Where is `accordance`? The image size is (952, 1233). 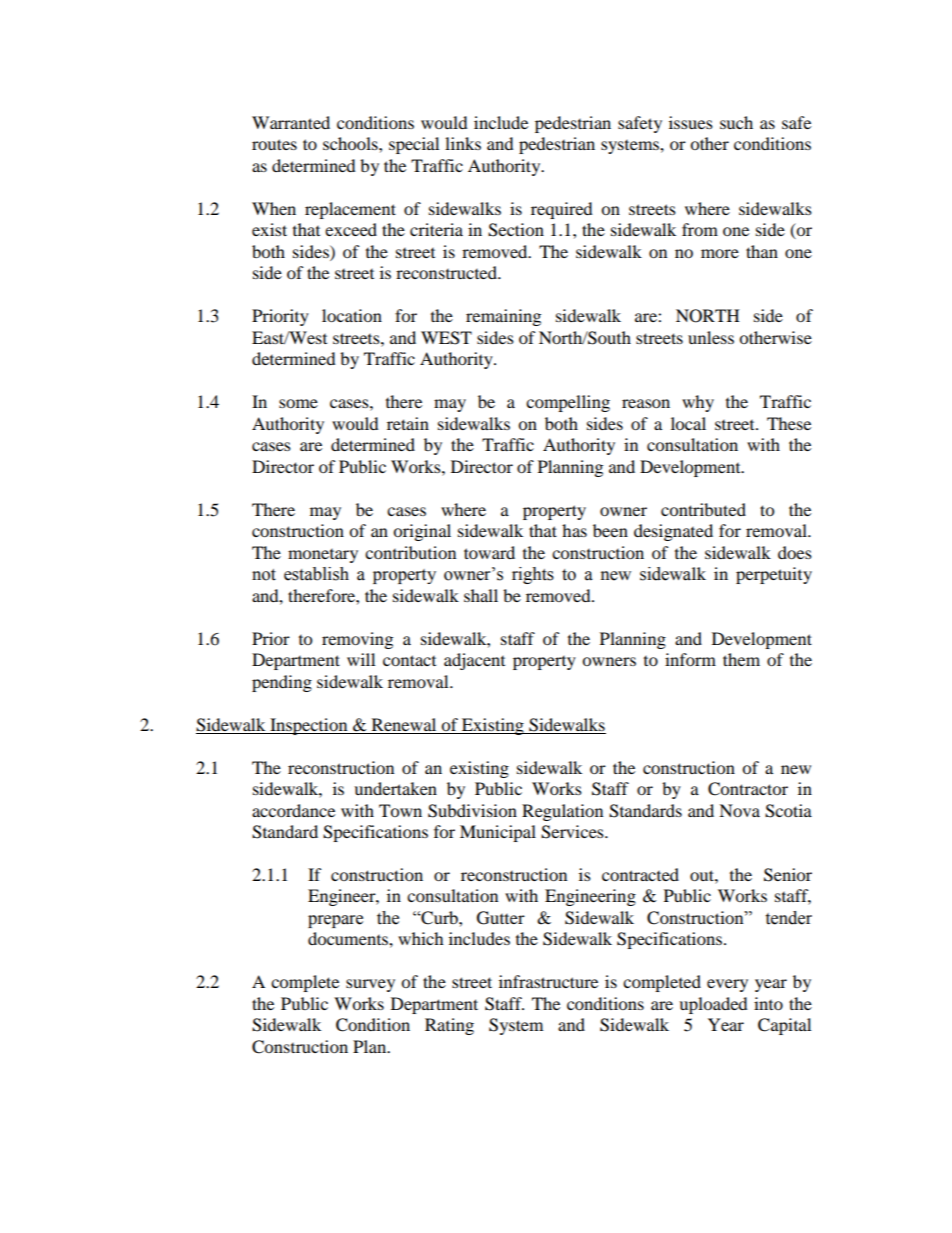
accordance is located at coordinates (293, 810).
